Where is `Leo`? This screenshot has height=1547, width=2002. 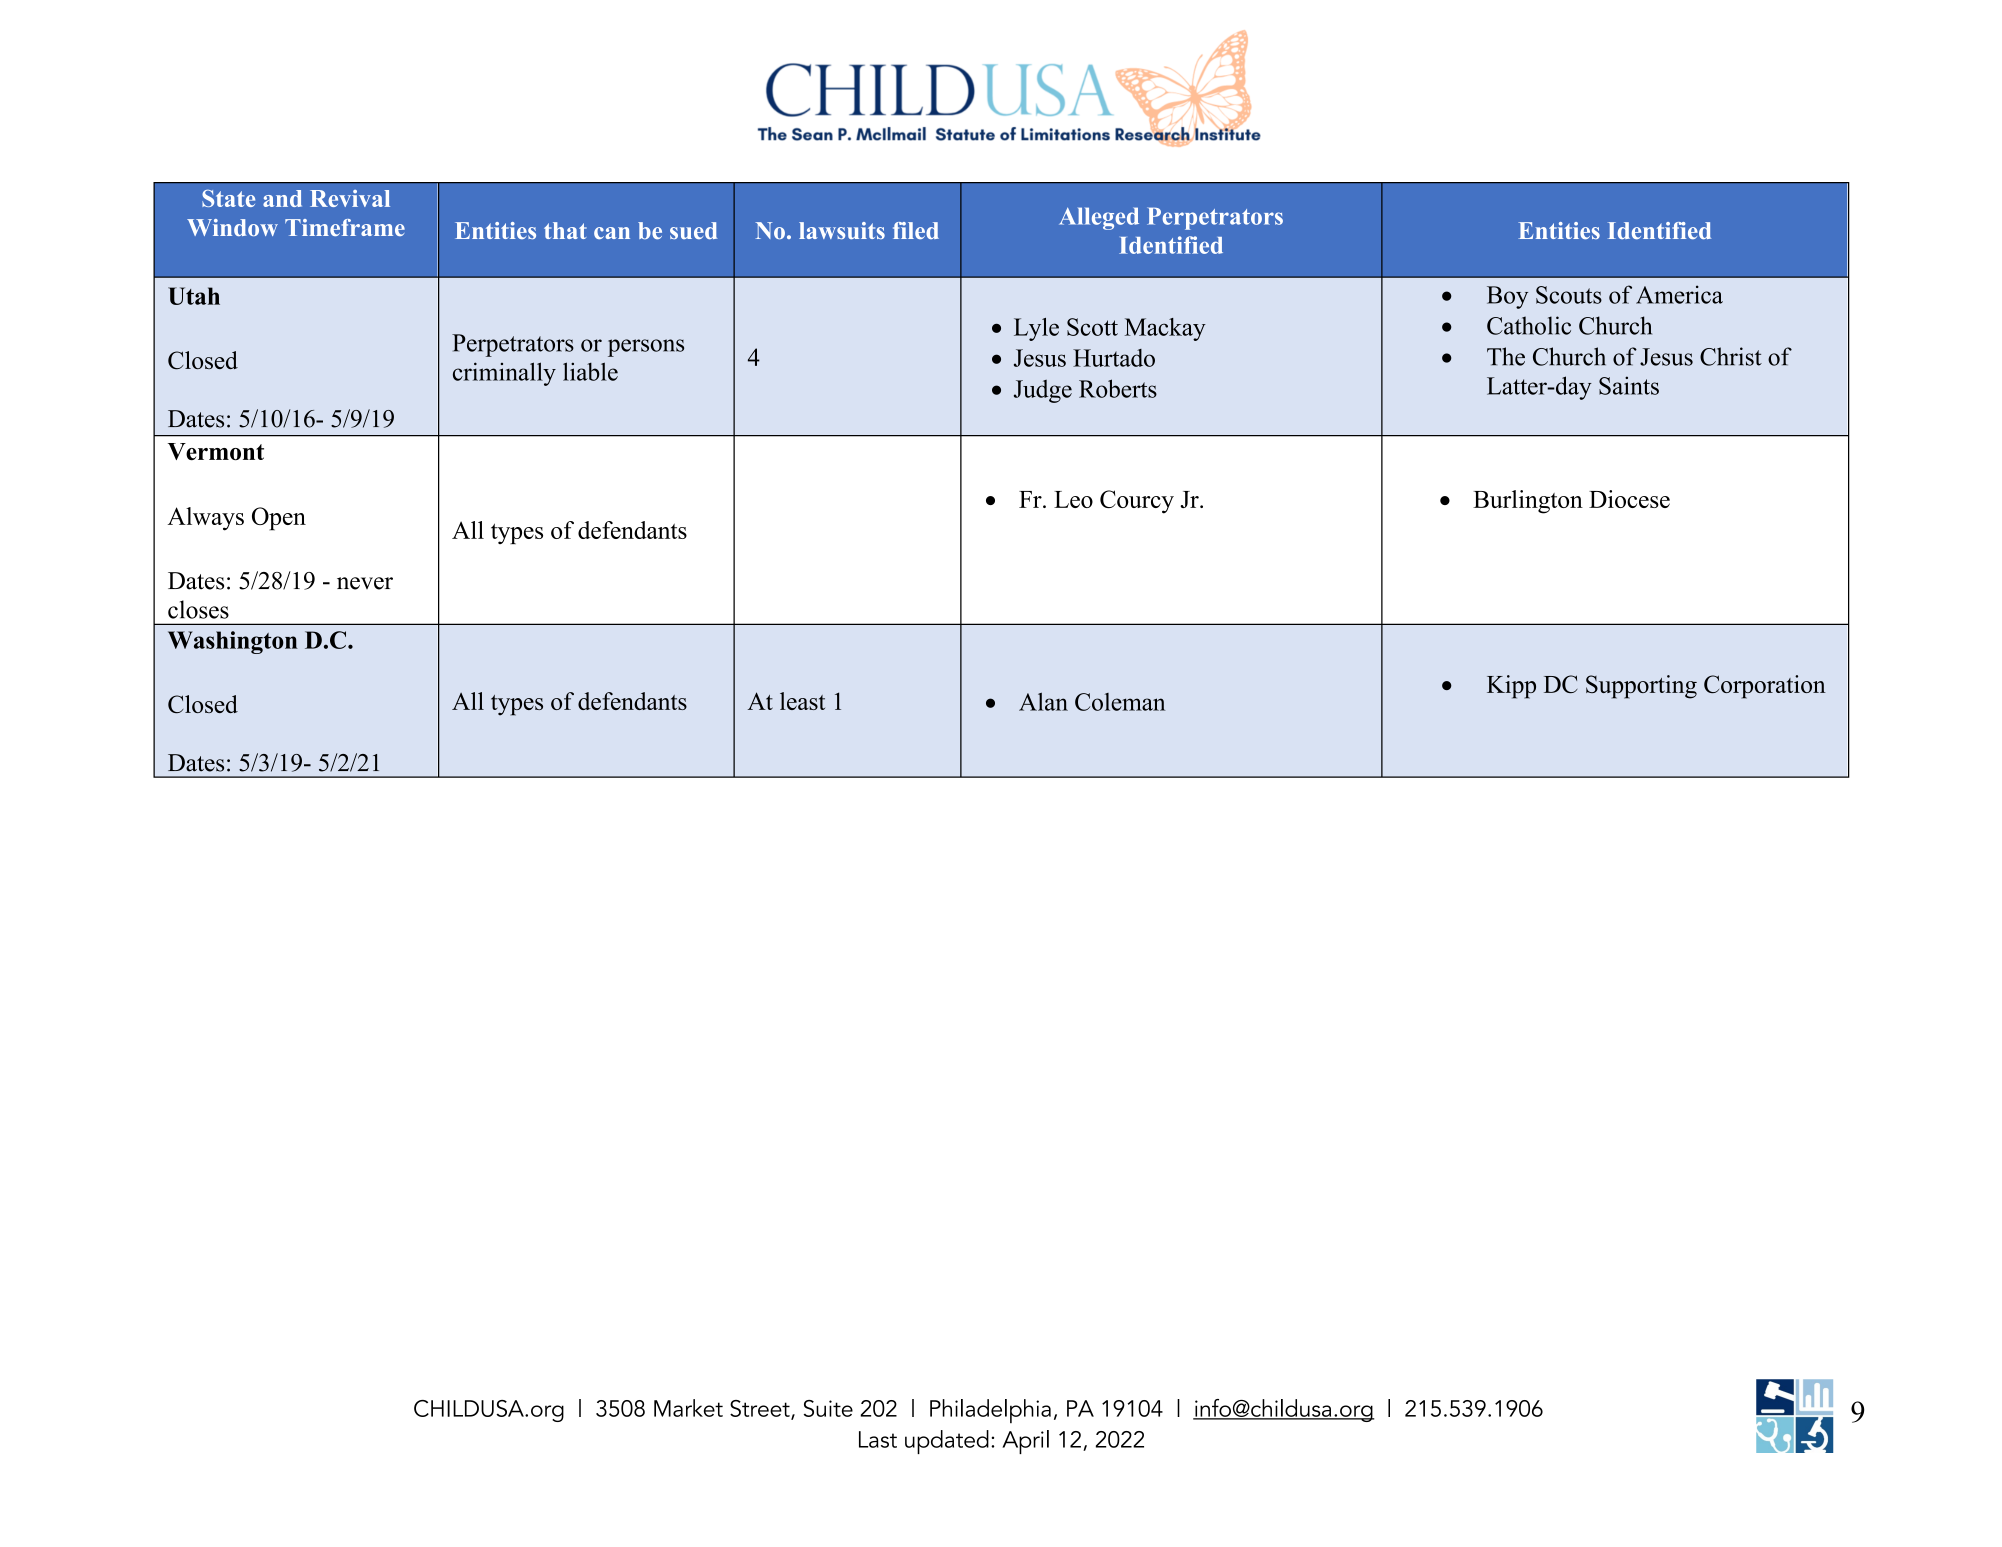
Leo is located at coordinates (1073, 499).
